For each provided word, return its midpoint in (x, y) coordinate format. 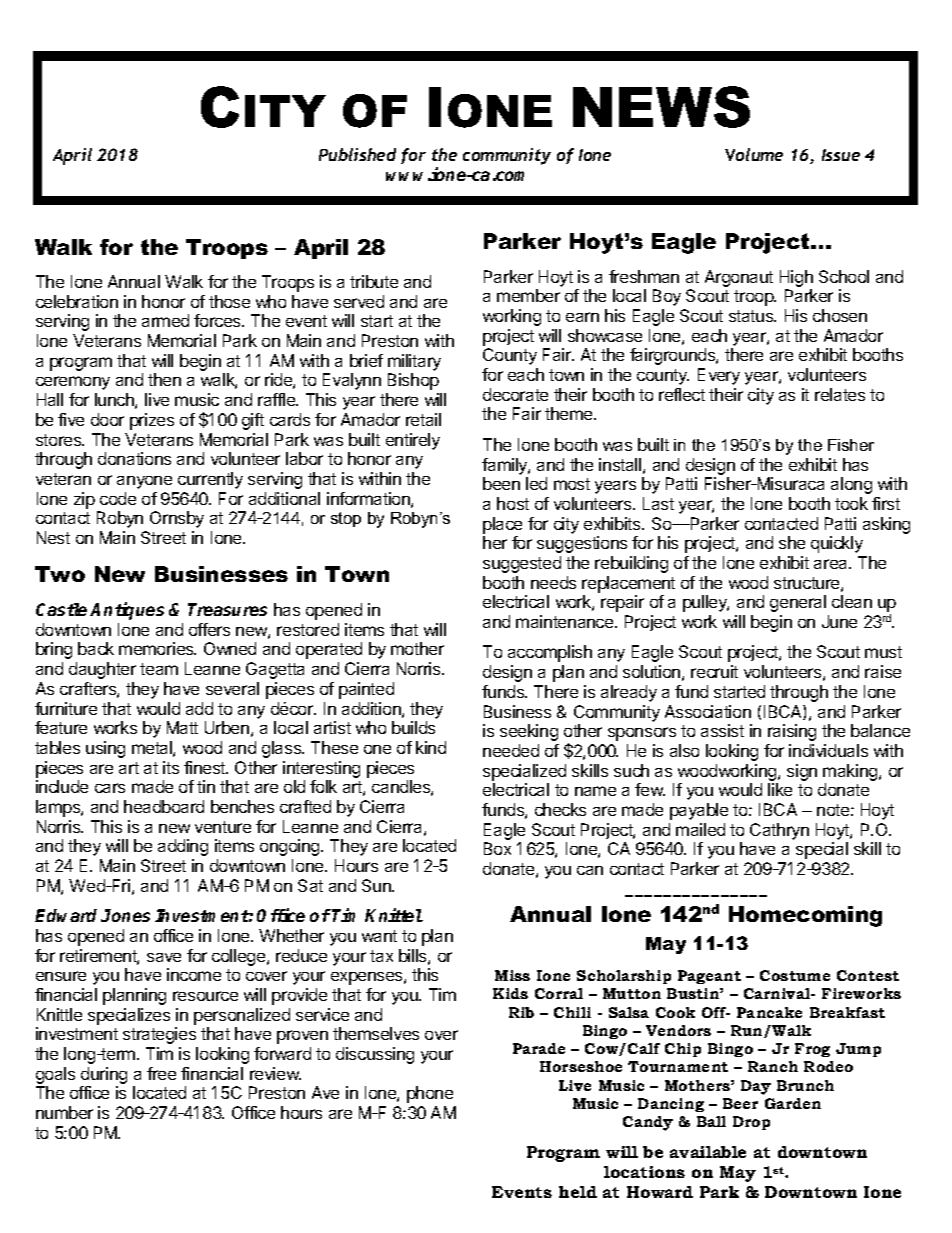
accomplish (550, 653)
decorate (515, 394)
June (839, 621)
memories (157, 648)
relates (840, 394)
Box (497, 848)
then (164, 379)
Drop (751, 1123)
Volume (754, 154)
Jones (125, 915)
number (64, 1112)
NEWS (661, 107)
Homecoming (805, 916)
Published (357, 154)
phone (430, 1094)
